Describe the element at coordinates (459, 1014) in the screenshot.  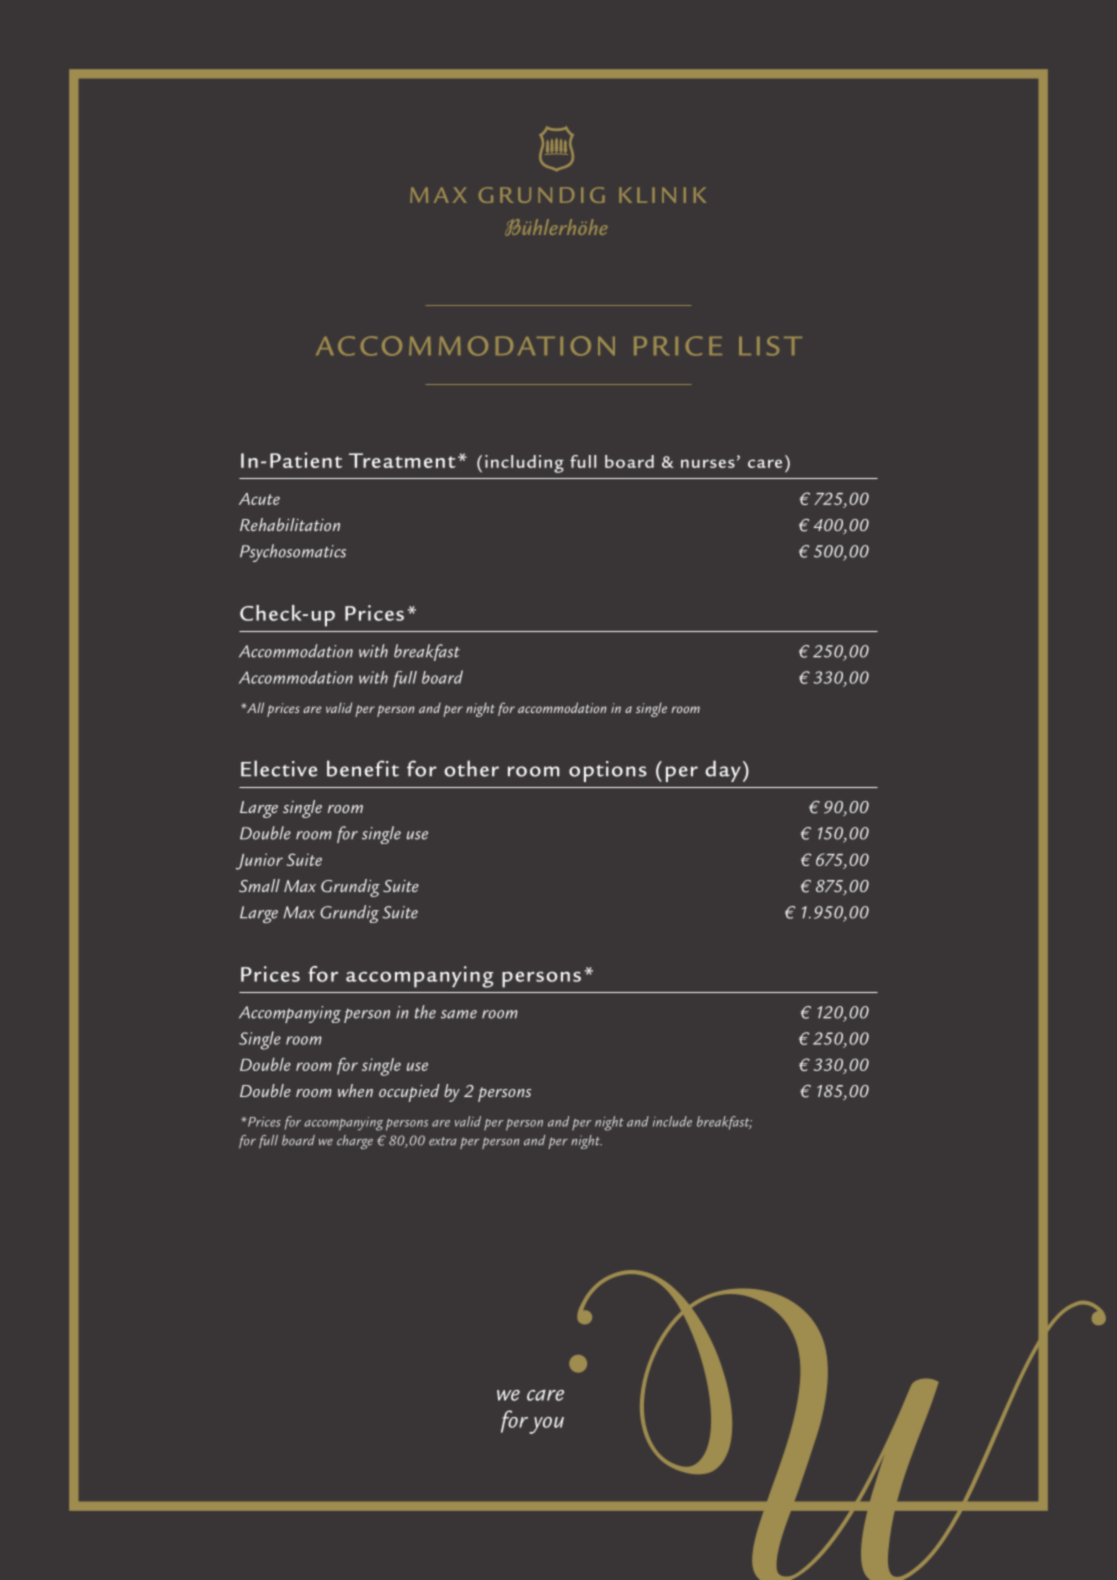
I see `same` at that location.
